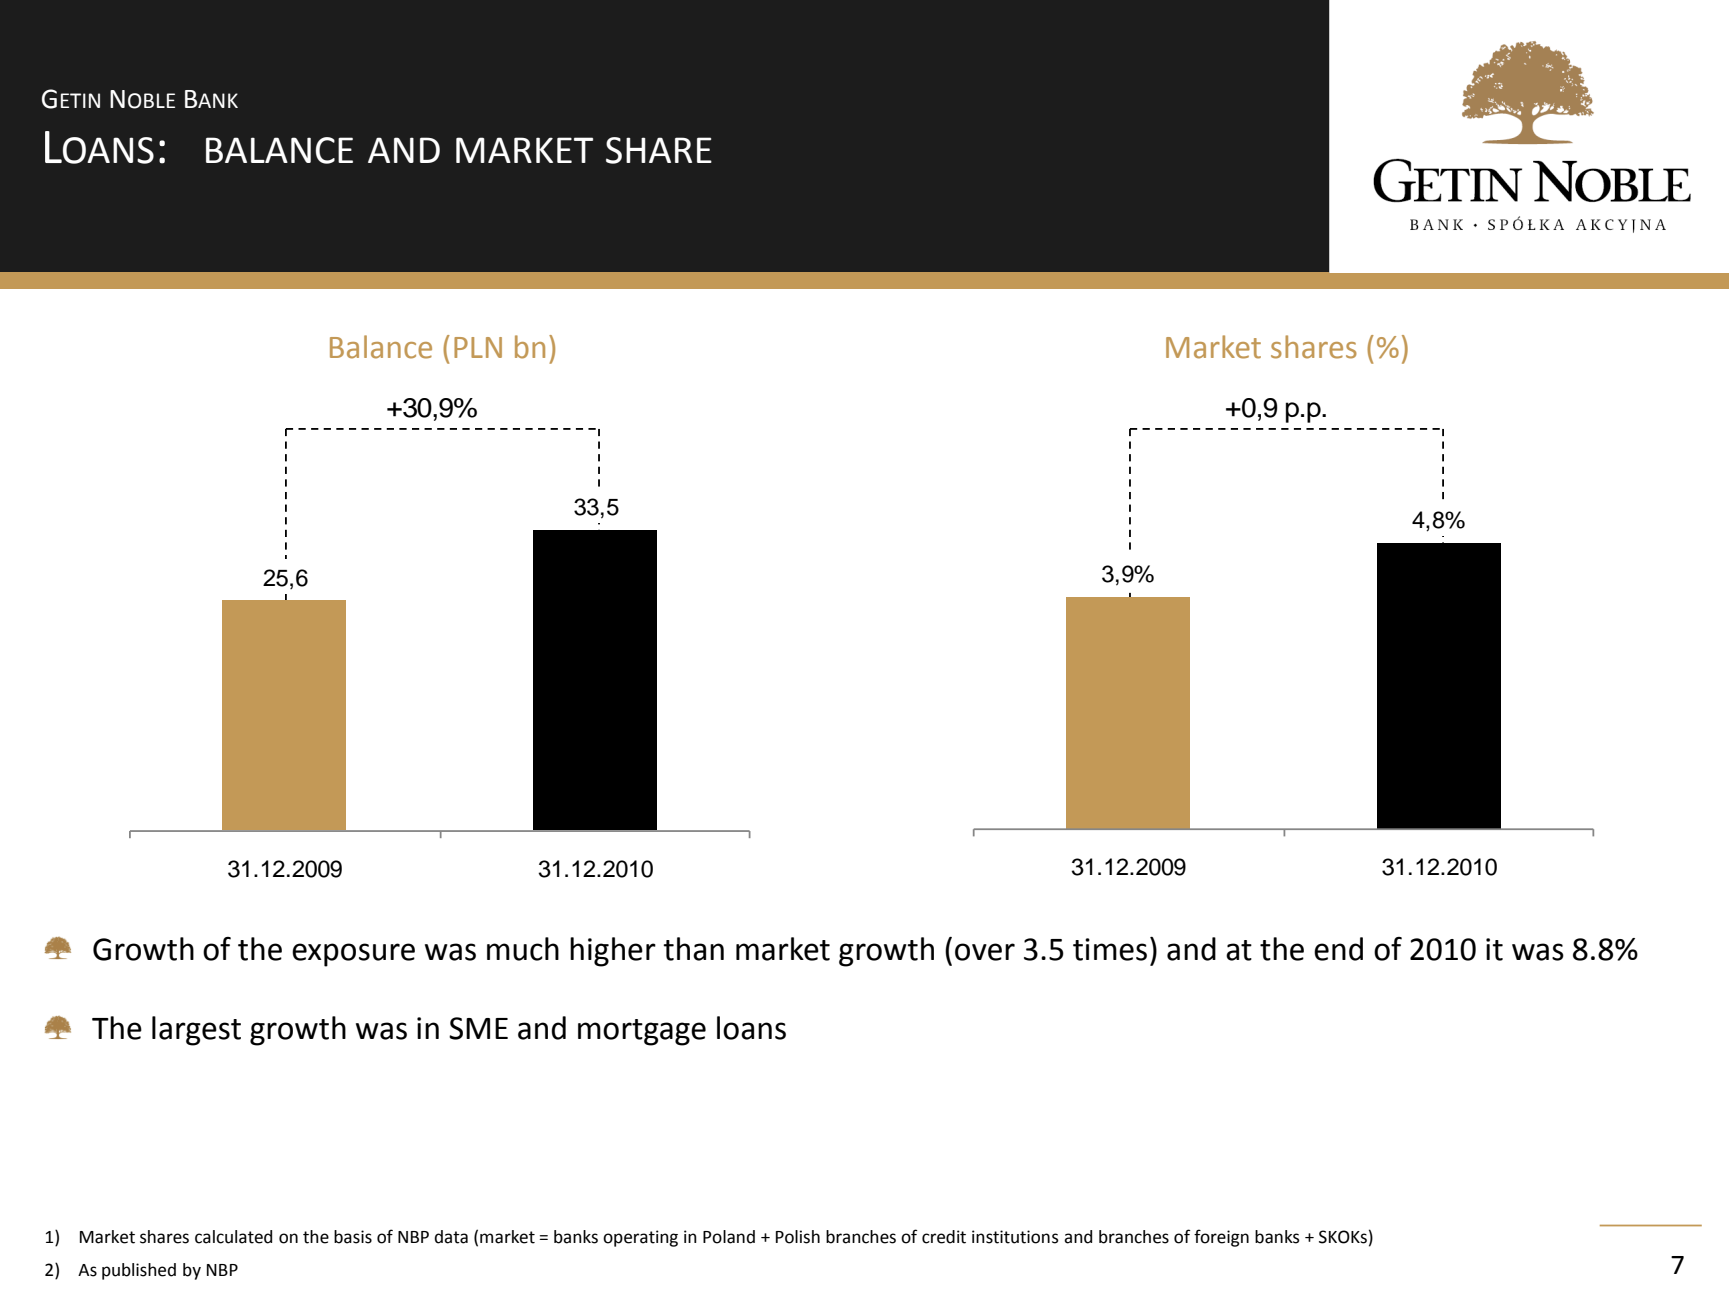  Describe the element at coordinates (478, 347) in the image. I see `PLN` at that location.
